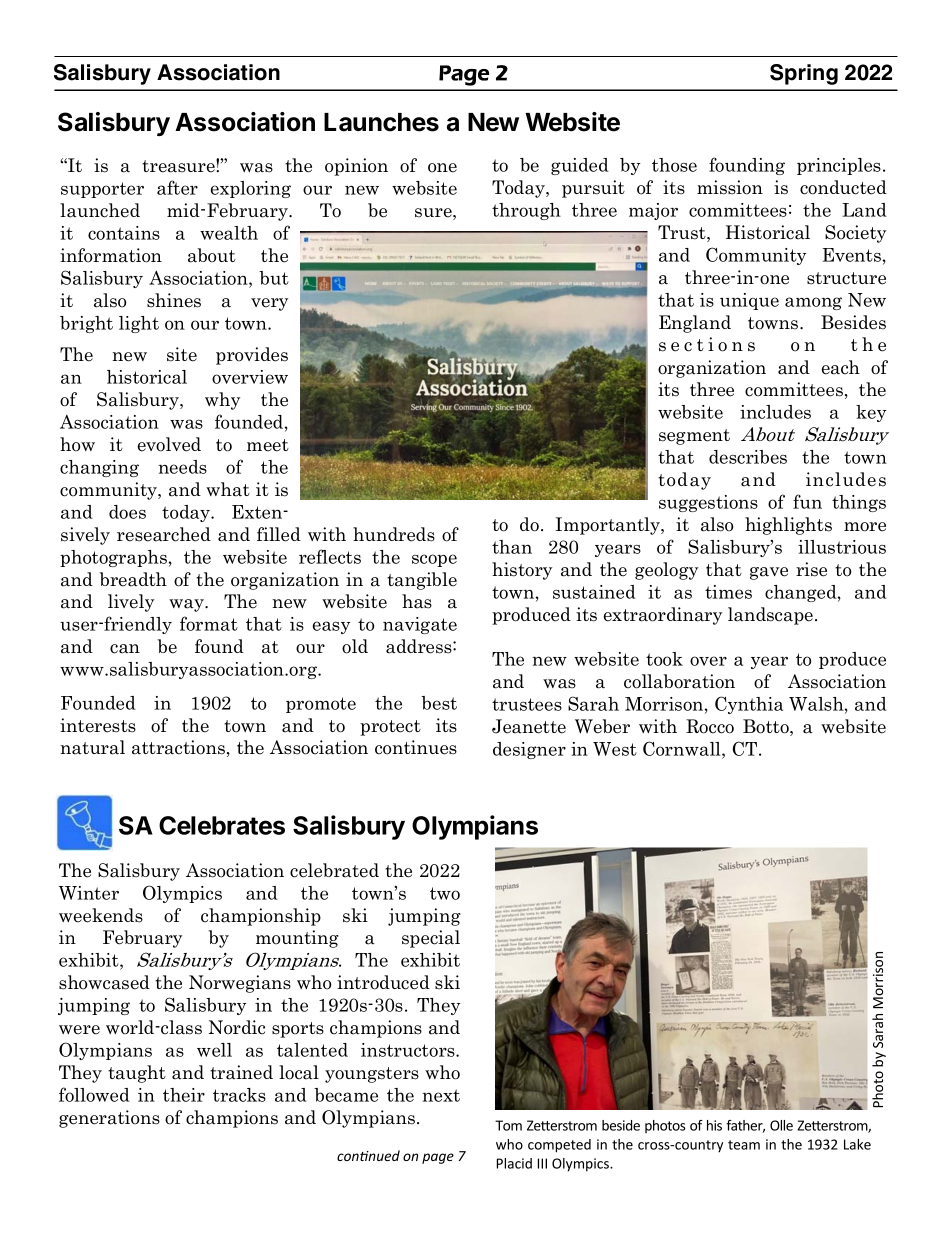 The height and width of the screenshot is (1233, 952). I want to click on describes, so click(748, 457).
